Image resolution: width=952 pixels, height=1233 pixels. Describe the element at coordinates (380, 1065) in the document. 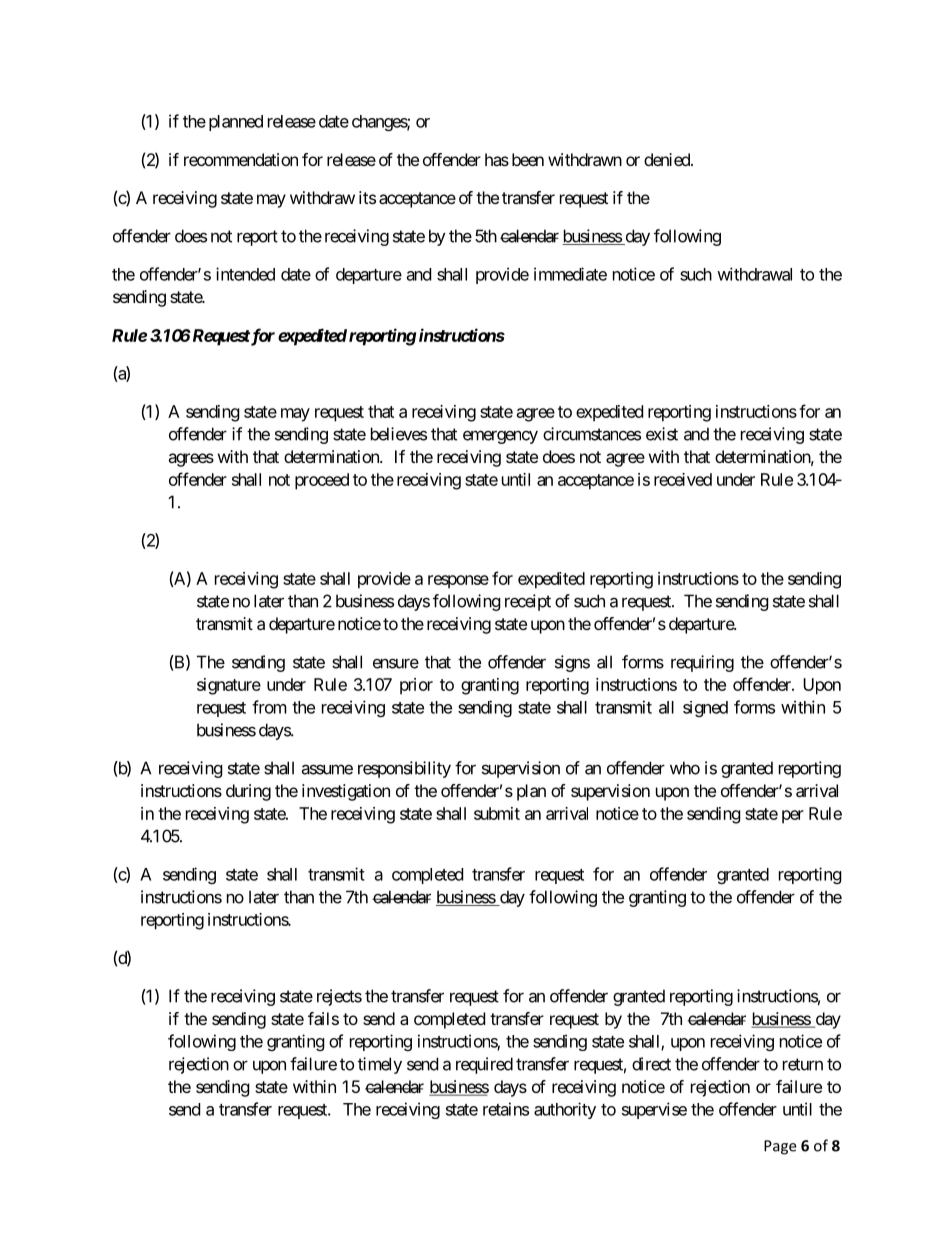

I see `timely` at that location.
